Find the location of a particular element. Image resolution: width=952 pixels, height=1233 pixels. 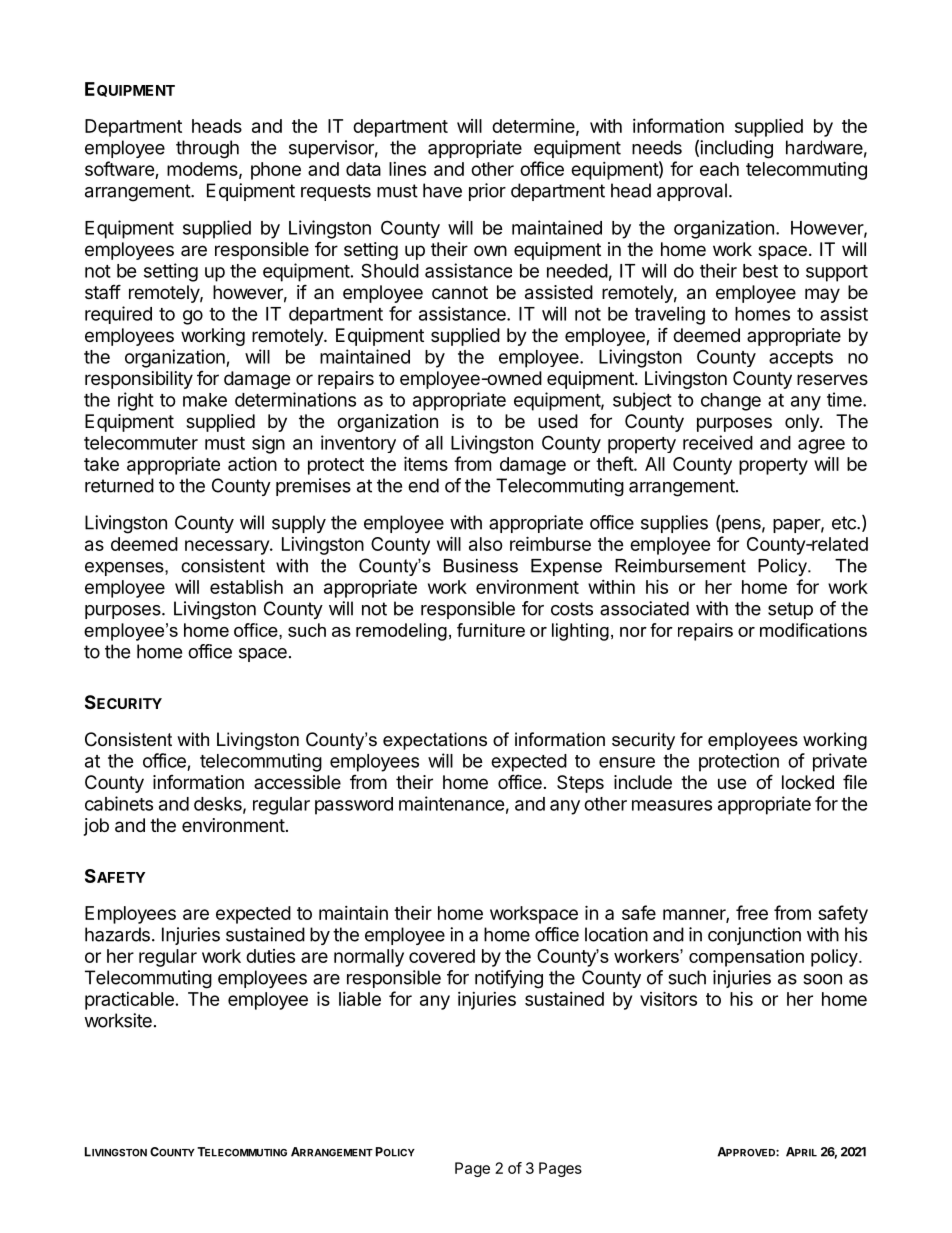

practicable is located at coordinates (129, 1001).
